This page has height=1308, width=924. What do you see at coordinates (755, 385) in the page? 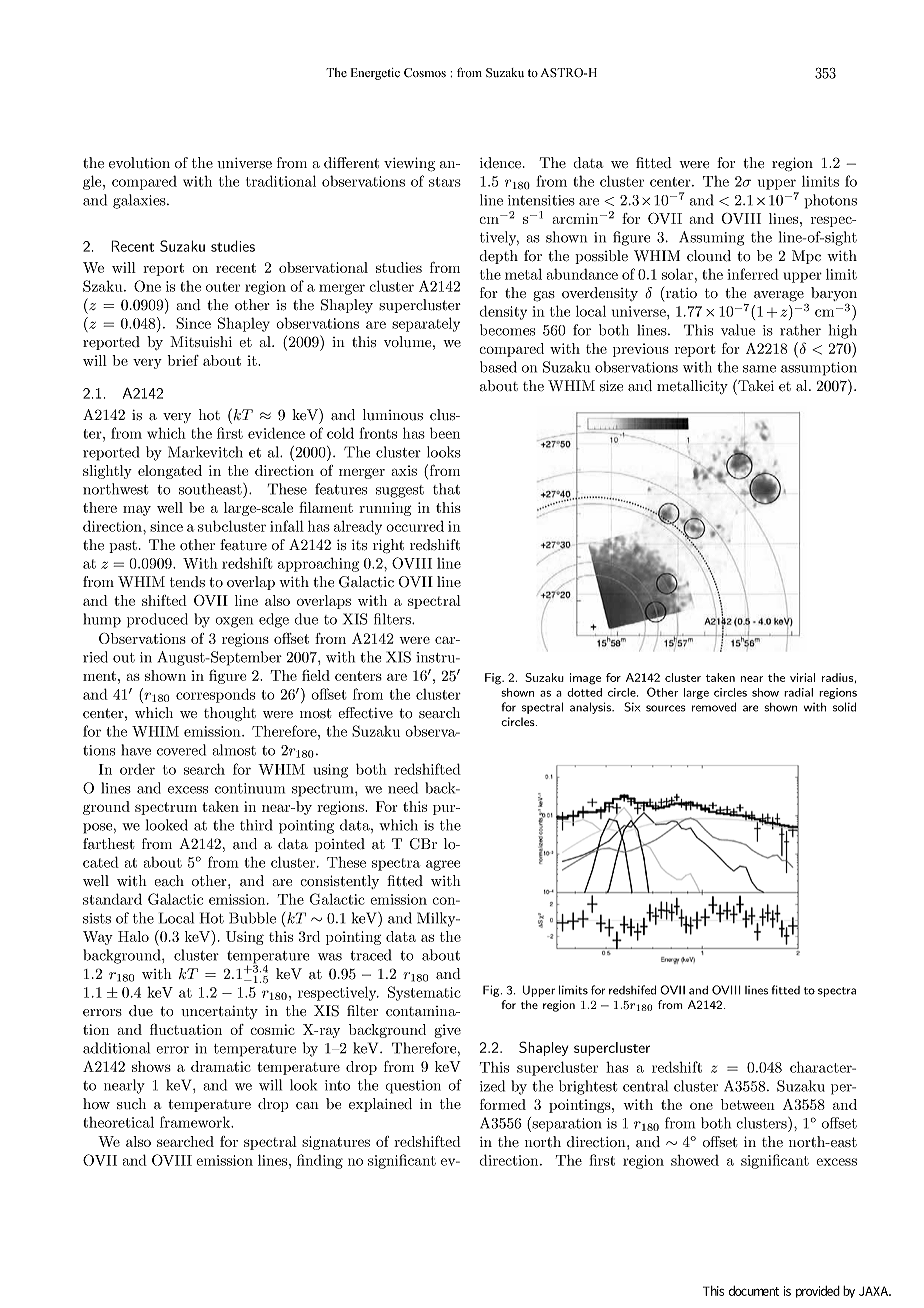
I see `Takei` at bounding box center [755, 385].
